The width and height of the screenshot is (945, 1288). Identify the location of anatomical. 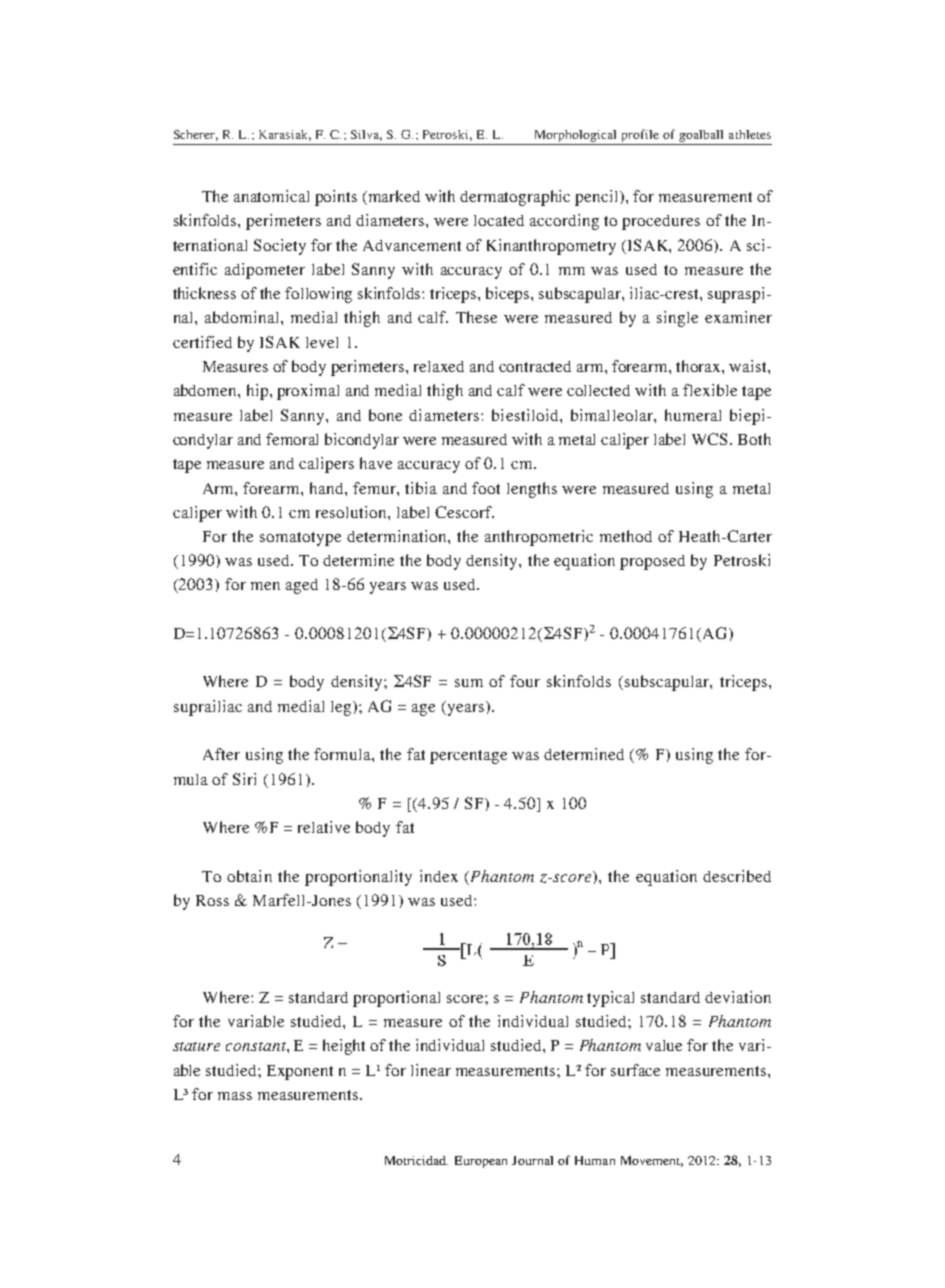
(271, 196).
